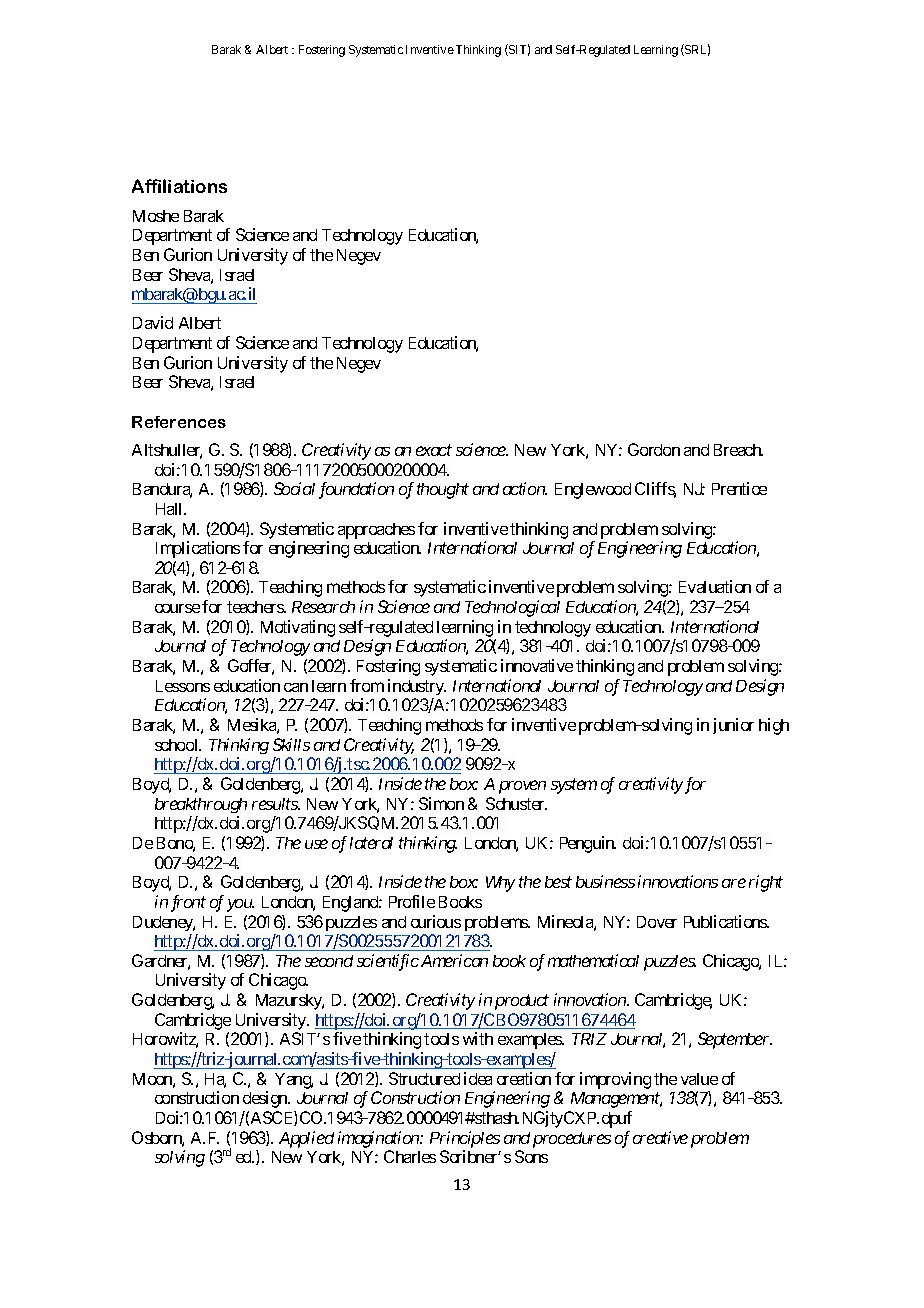 This screenshot has height=1308, width=924. Describe the element at coordinates (306, 1139) in the screenshot. I see `Applied` at that location.
